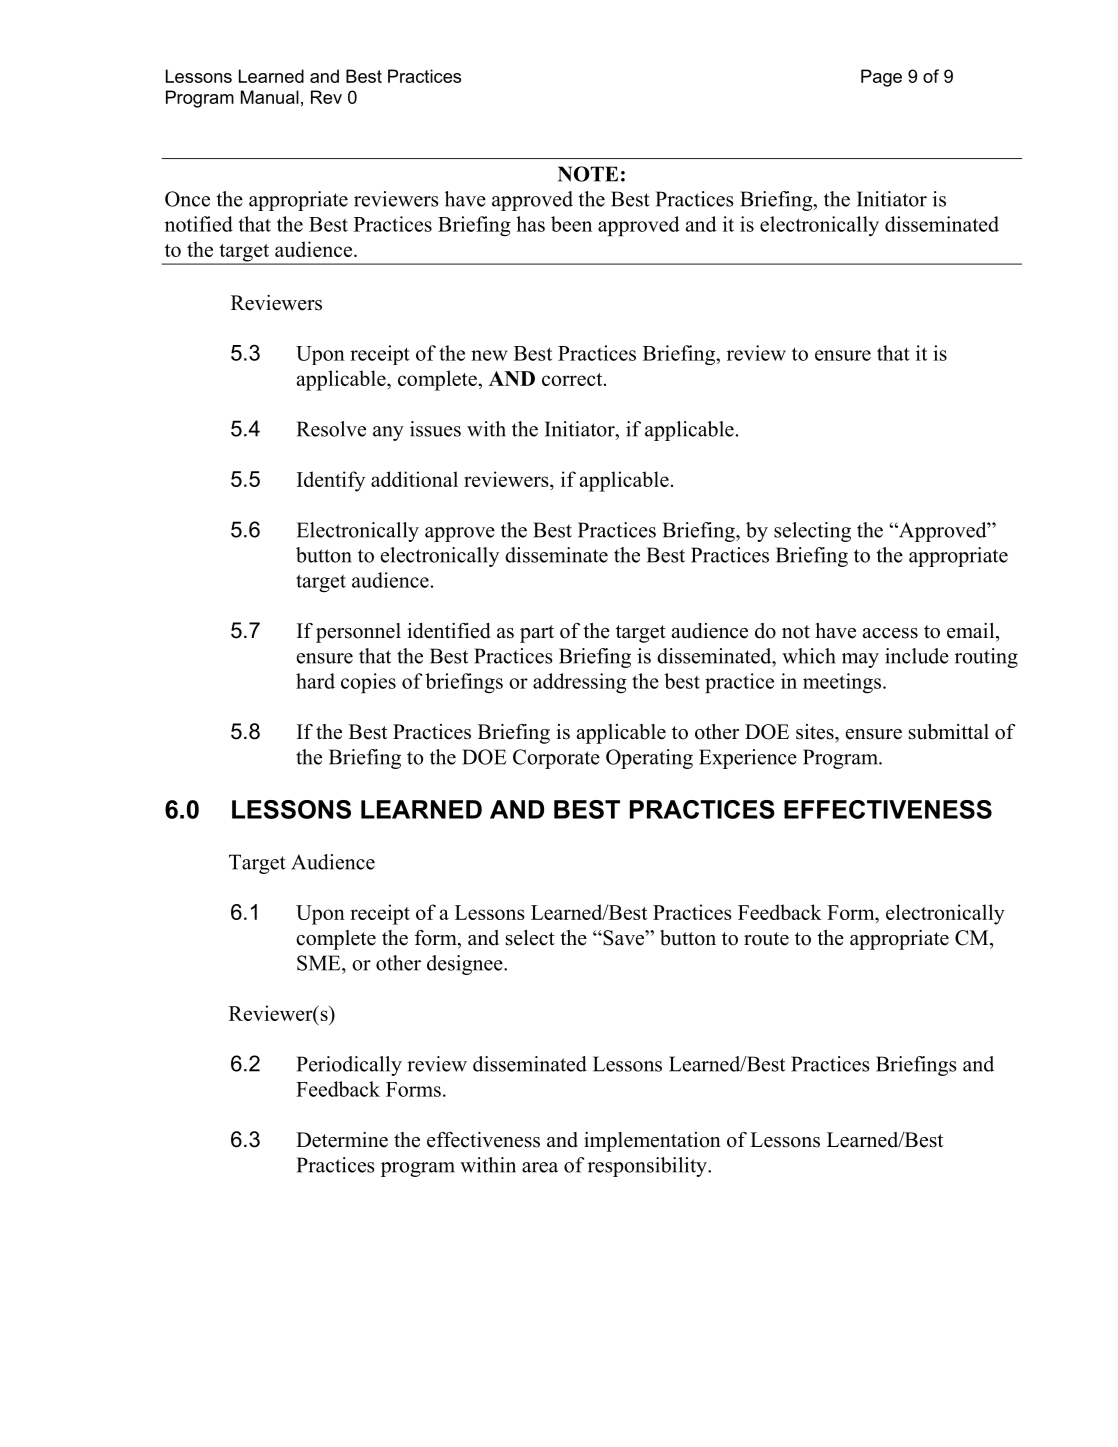 The height and width of the screenshot is (1447, 1118). I want to click on Page, so click(881, 78).
